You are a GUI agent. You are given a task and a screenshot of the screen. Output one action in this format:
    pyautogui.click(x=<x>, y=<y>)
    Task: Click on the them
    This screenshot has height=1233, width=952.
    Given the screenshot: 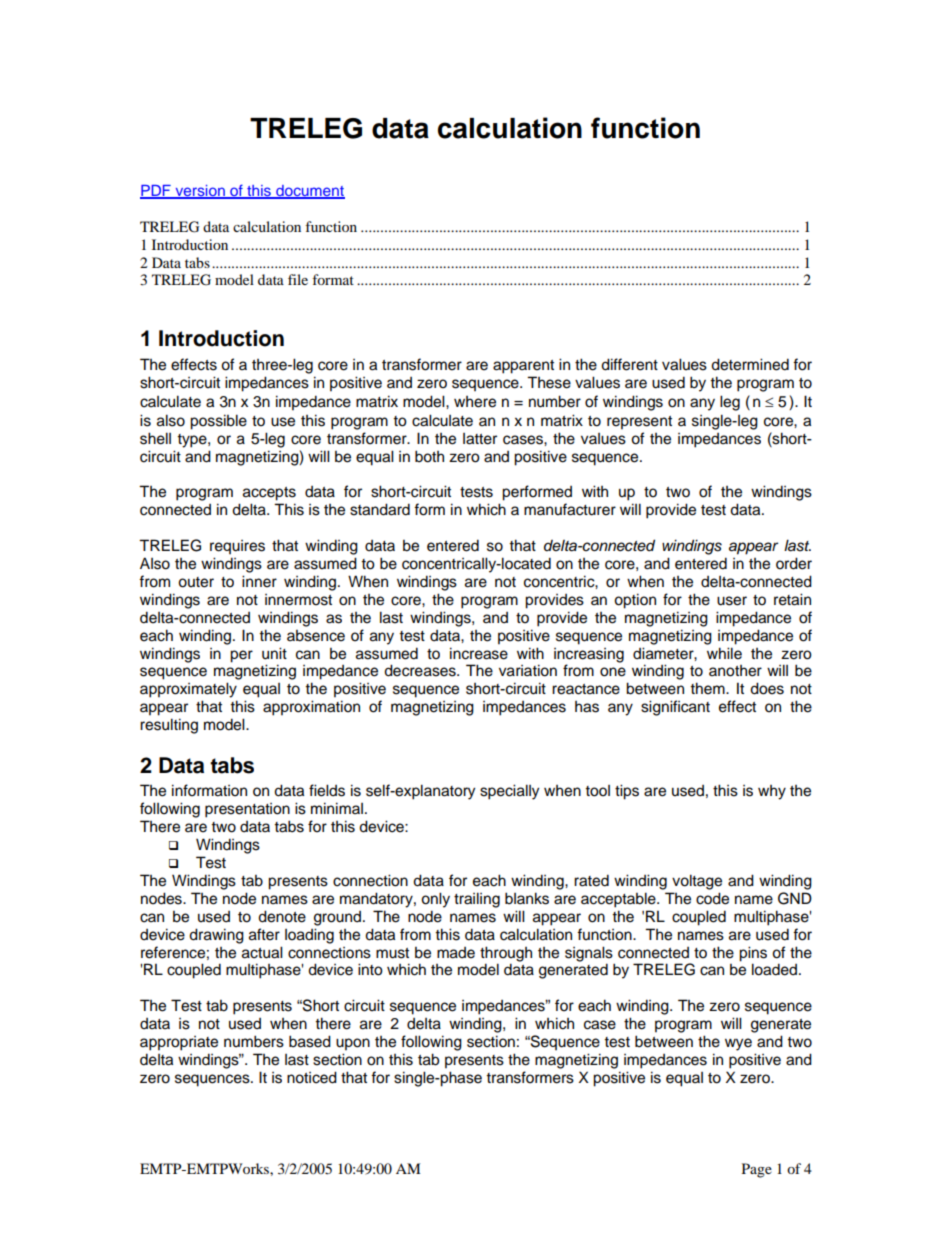 What is the action you would take?
    pyautogui.click(x=708, y=688)
